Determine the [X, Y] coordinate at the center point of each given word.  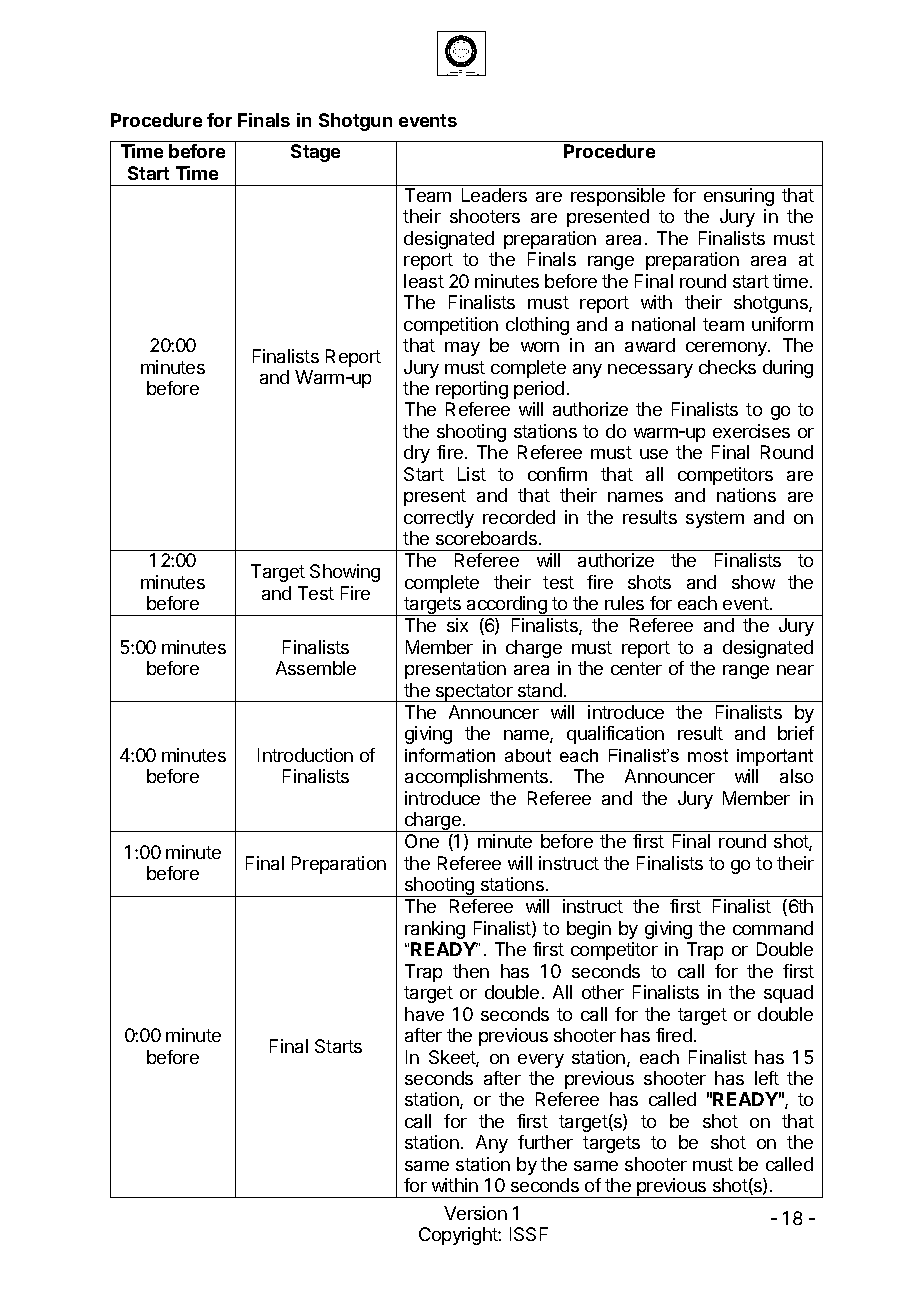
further [545, 1142]
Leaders [494, 195]
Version [475, 1213]
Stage [315, 153]
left [767, 1078]
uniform [782, 324]
